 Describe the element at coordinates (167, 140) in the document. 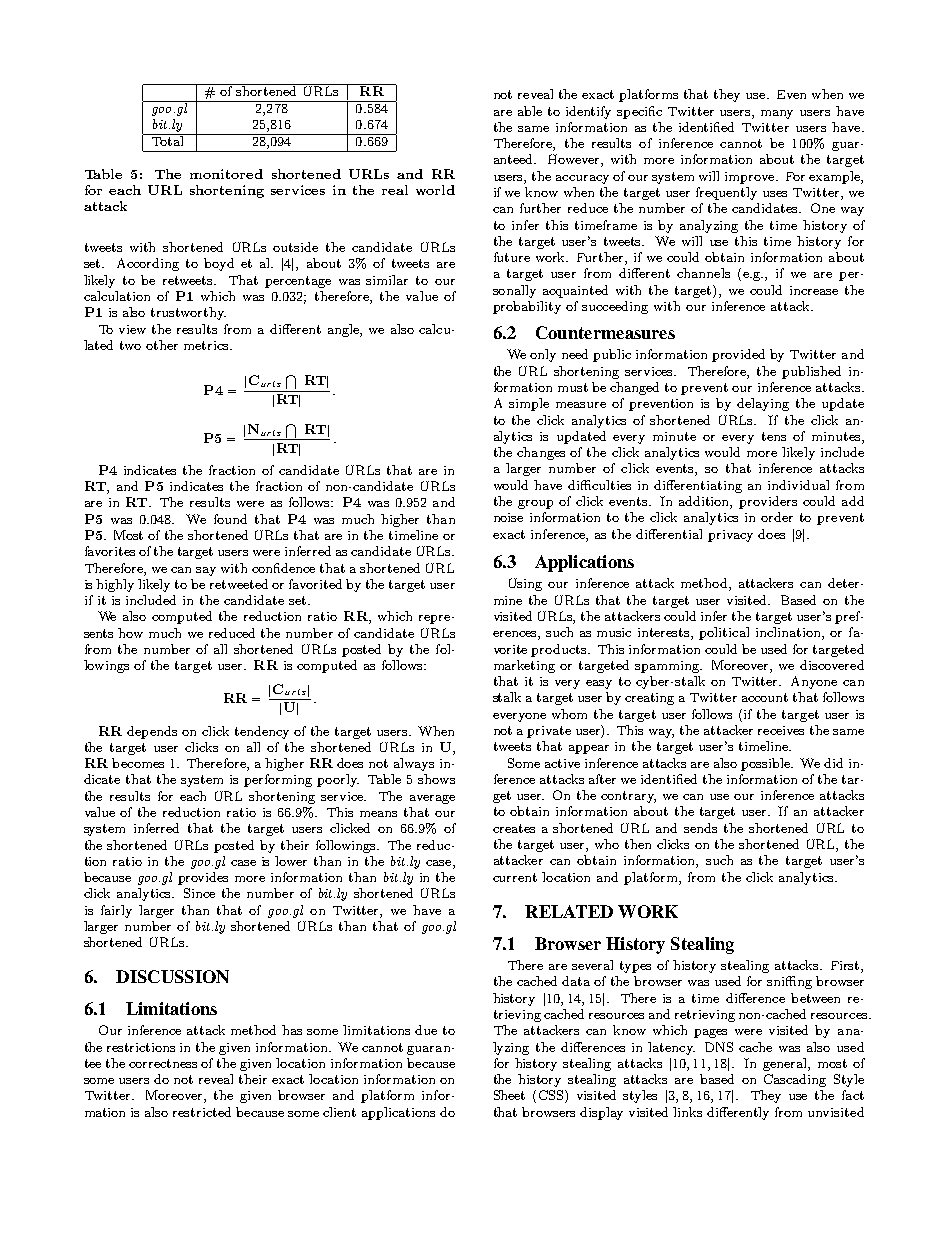

I see `Total` at that location.
